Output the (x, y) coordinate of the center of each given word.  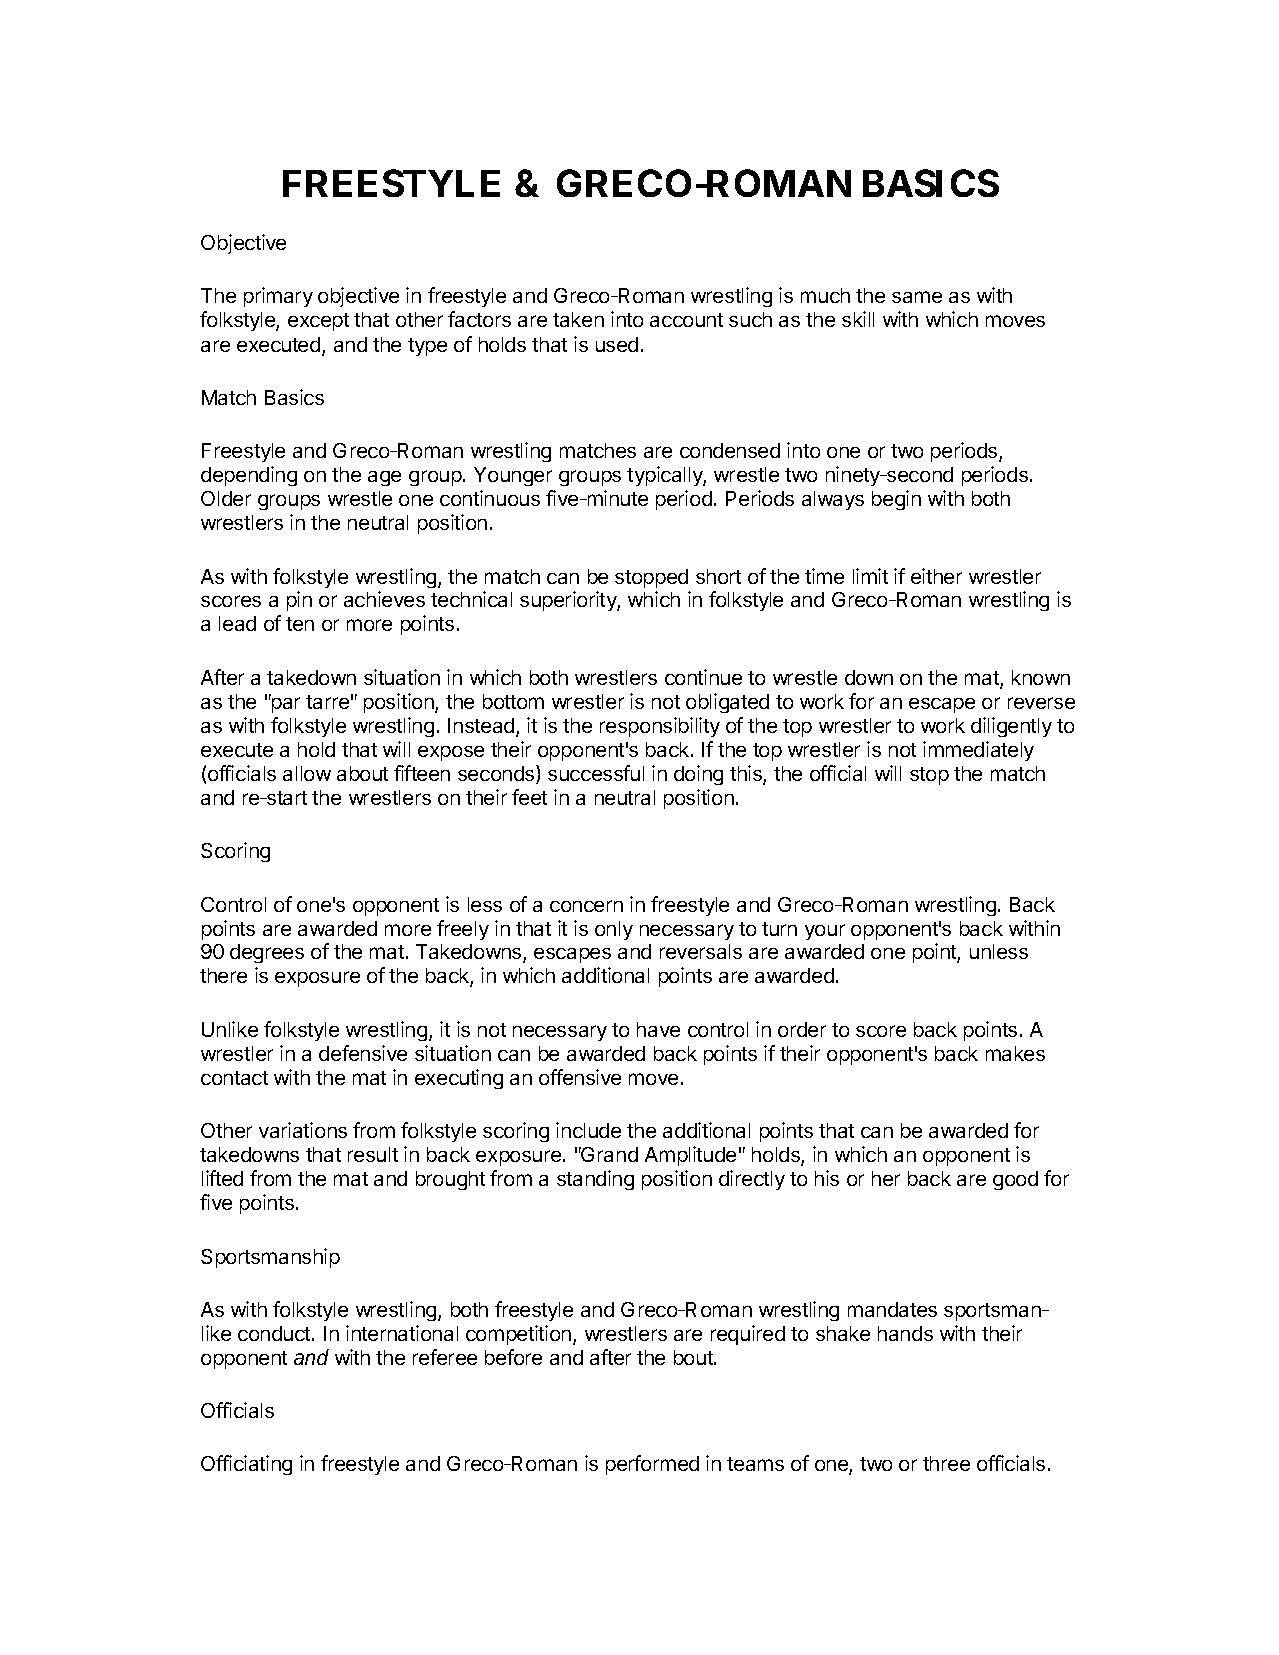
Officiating (246, 1465)
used (617, 344)
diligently (1011, 727)
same (917, 297)
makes (1015, 1053)
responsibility (660, 727)
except (318, 322)
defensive (363, 1053)
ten (300, 624)
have (658, 1029)
